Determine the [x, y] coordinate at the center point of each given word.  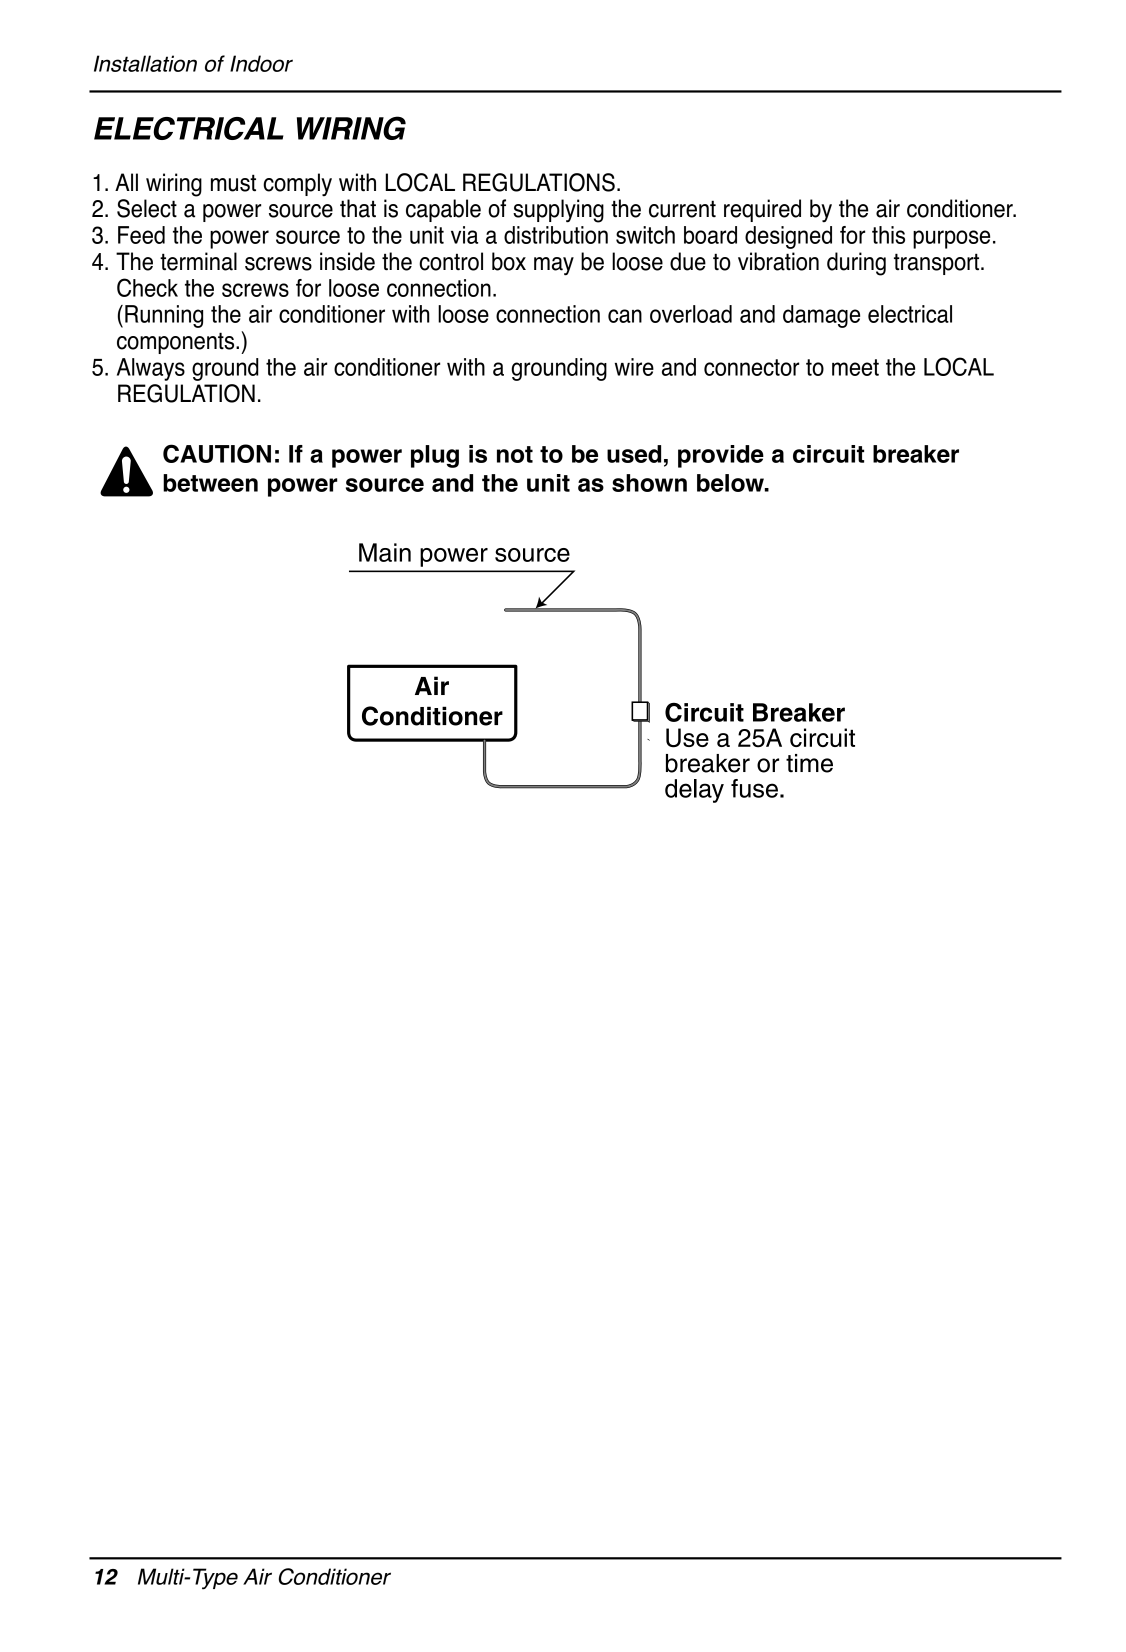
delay [694, 791]
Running [164, 316]
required [762, 210]
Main [385, 552]
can [625, 316]
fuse [754, 788]
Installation [145, 63]
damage [821, 316]
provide [721, 456]
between [210, 483]
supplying [558, 211]
